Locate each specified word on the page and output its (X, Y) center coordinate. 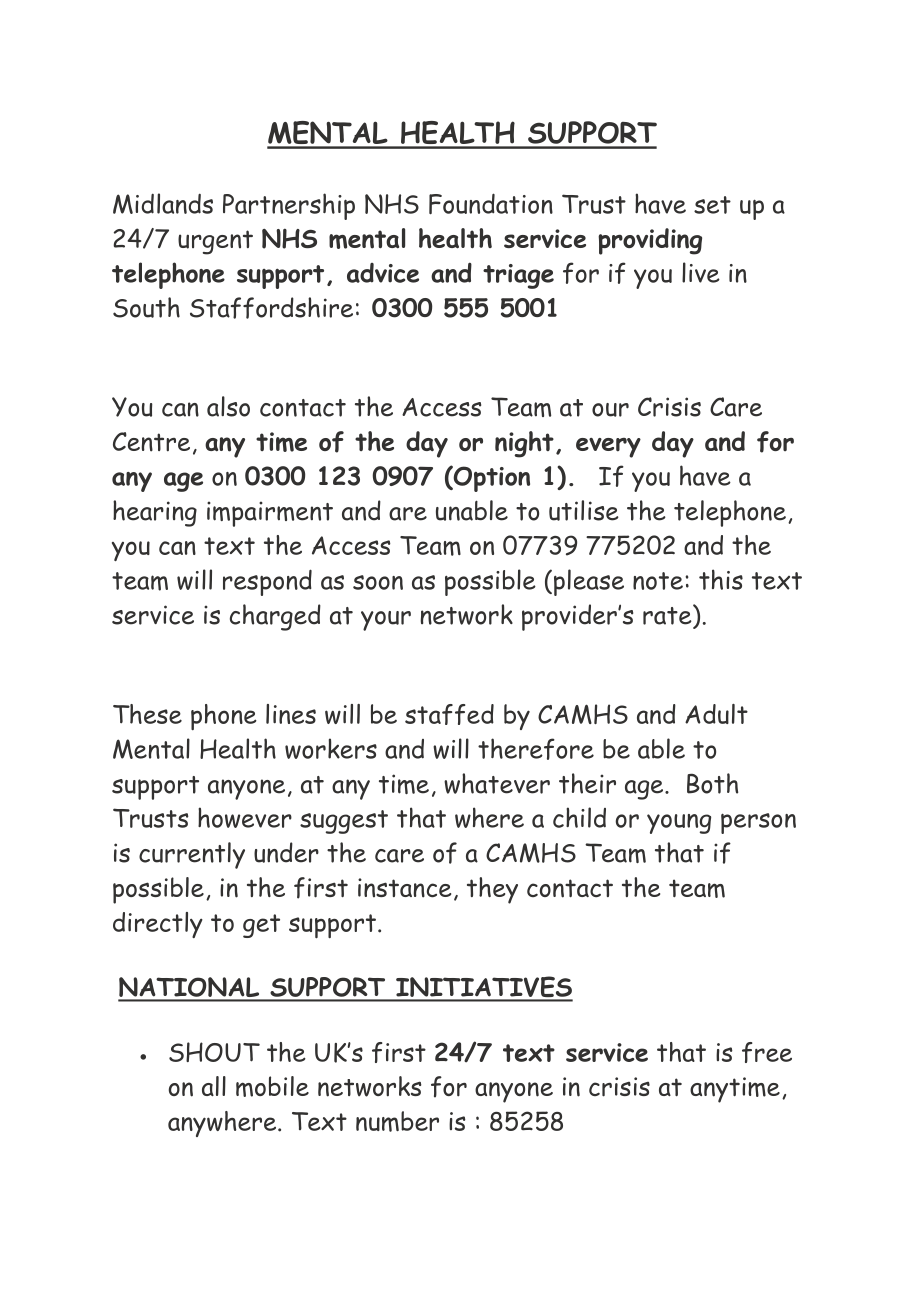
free (767, 1052)
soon (378, 582)
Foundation (491, 203)
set (712, 205)
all (214, 1086)
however (245, 817)
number (397, 1121)
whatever (497, 783)
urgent (215, 242)
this (721, 579)
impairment (270, 514)
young (679, 824)
